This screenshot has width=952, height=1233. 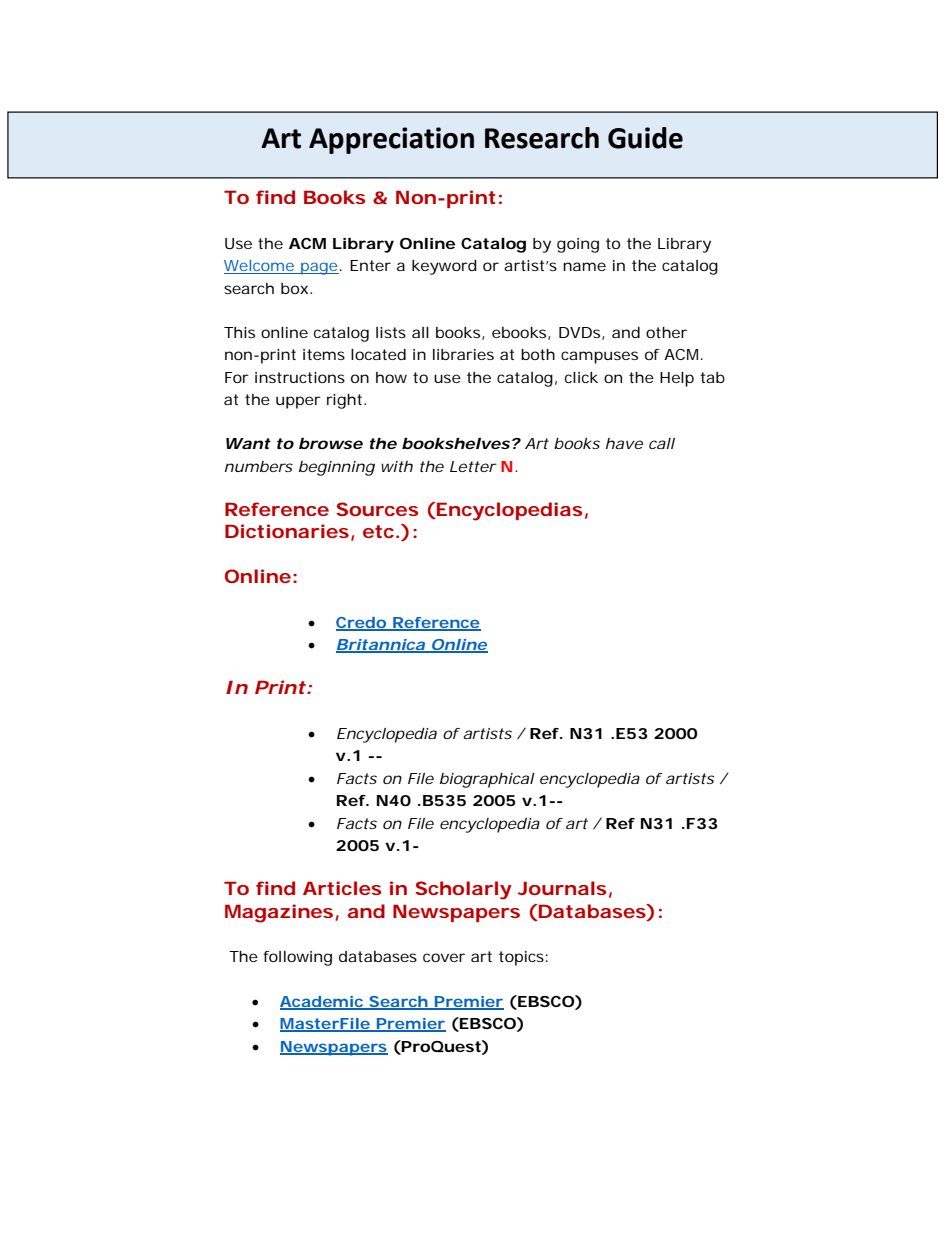 What do you see at coordinates (645, 138) in the screenshot?
I see `Guide` at bounding box center [645, 138].
